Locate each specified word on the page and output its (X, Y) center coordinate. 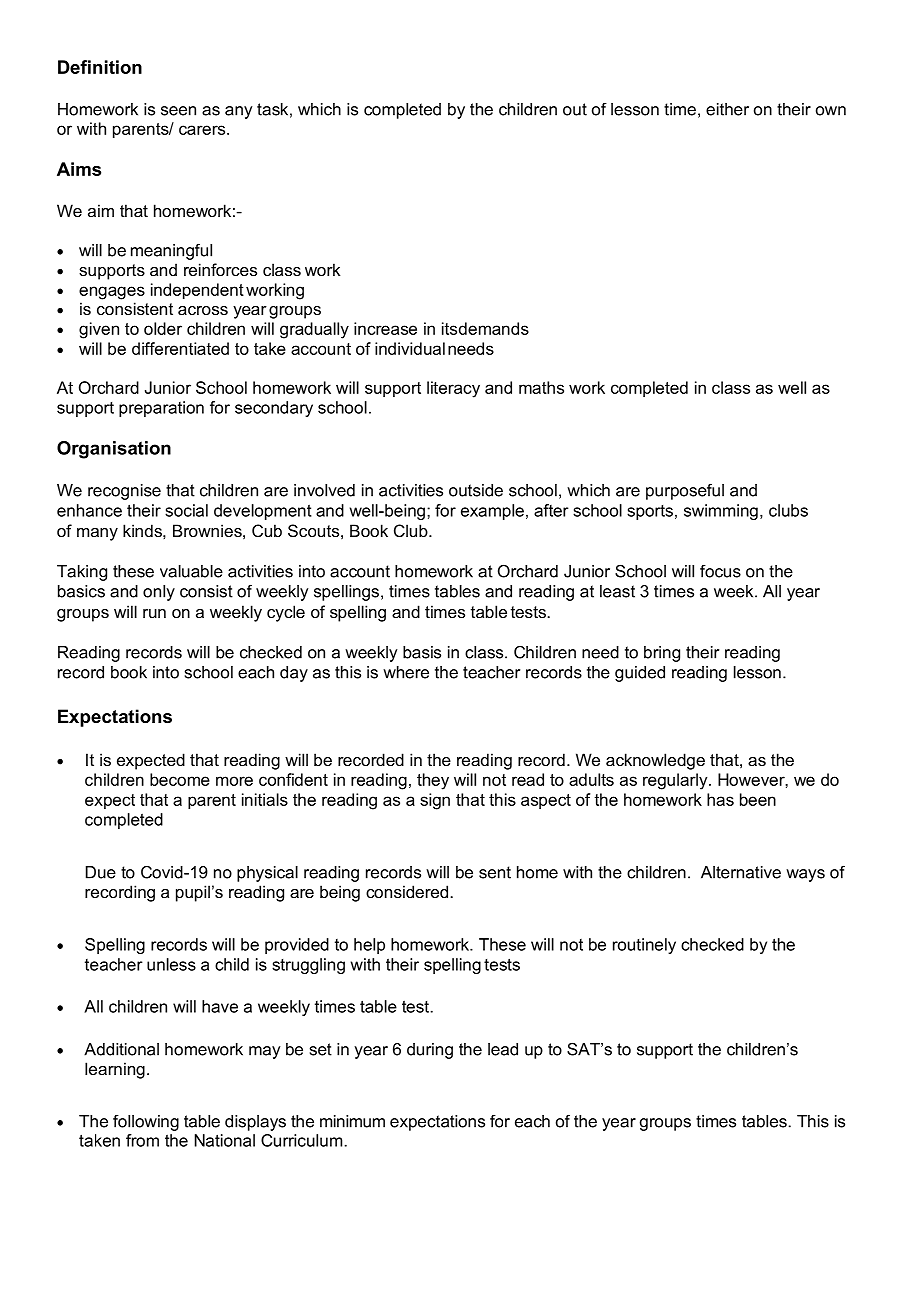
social (186, 510)
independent (197, 291)
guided (640, 674)
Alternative (741, 872)
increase (385, 328)
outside (476, 490)
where (406, 672)
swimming (721, 512)
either (727, 109)
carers (203, 130)
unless (171, 964)
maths (541, 387)
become (180, 779)
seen (178, 111)
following (146, 1123)
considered (407, 891)
